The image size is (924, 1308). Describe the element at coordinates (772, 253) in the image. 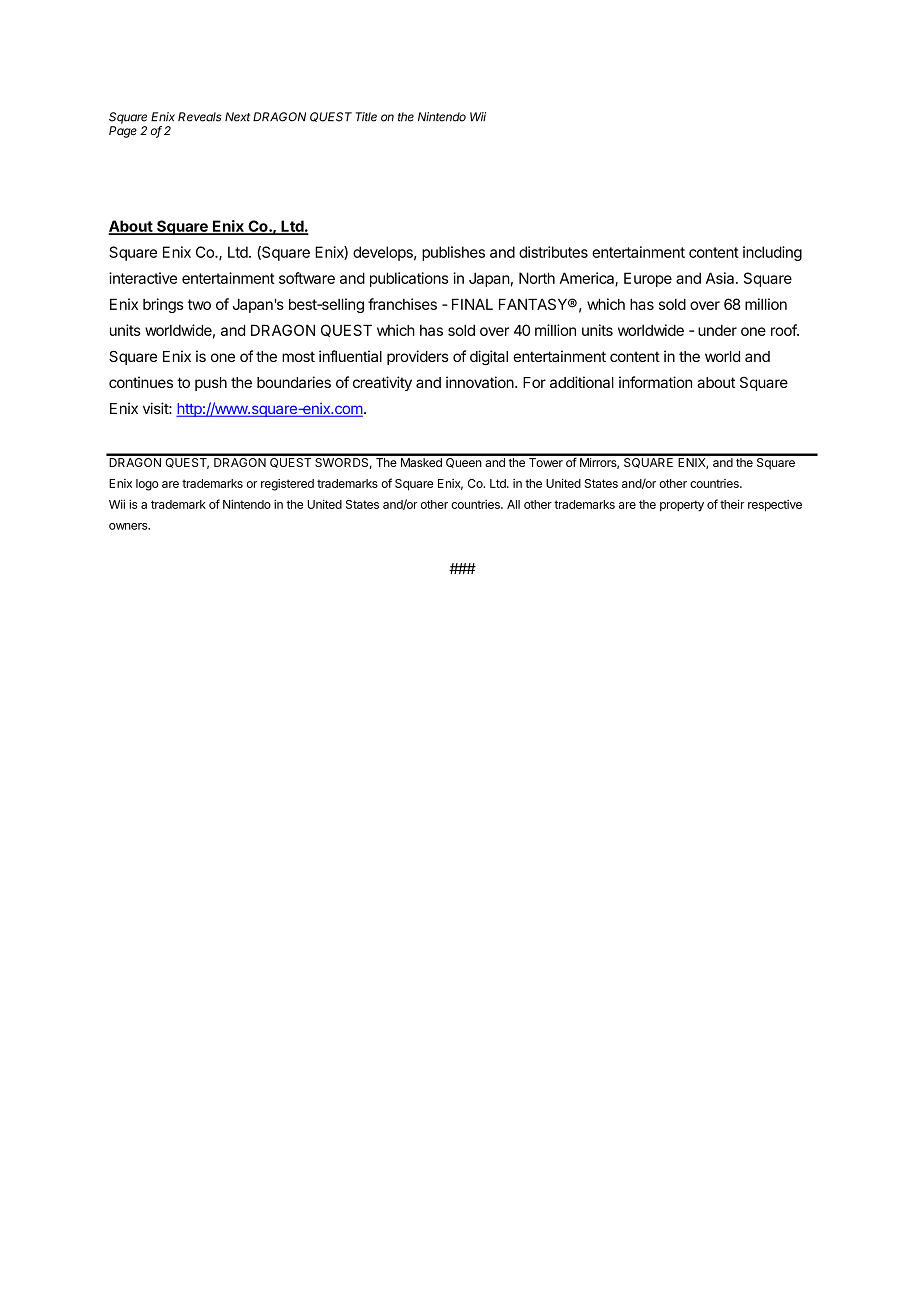

I see `including` at that location.
